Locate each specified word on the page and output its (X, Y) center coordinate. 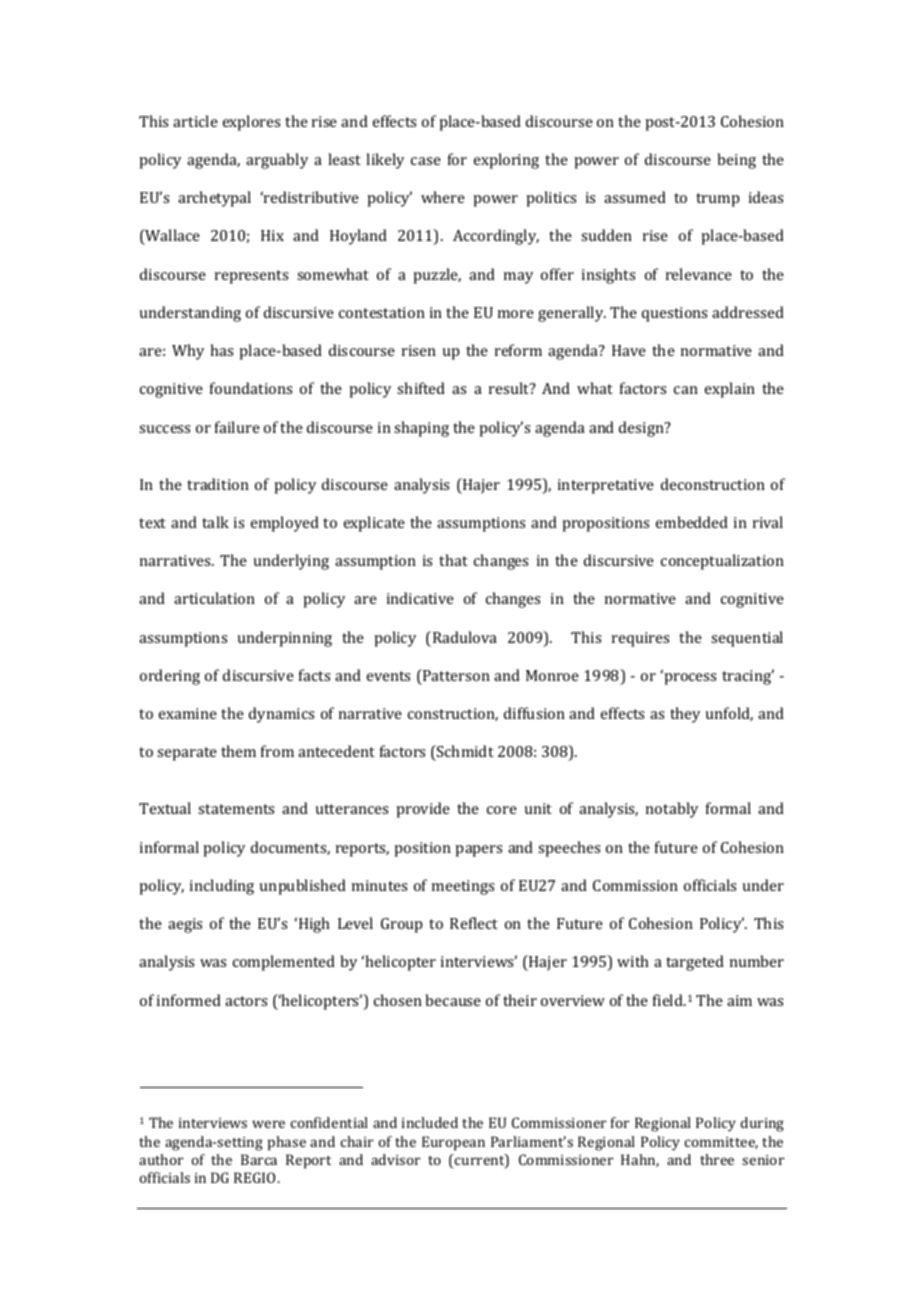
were (268, 1124)
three (717, 1159)
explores (251, 123)
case (426, 161)
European (453, 1143)
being (736, 161)
